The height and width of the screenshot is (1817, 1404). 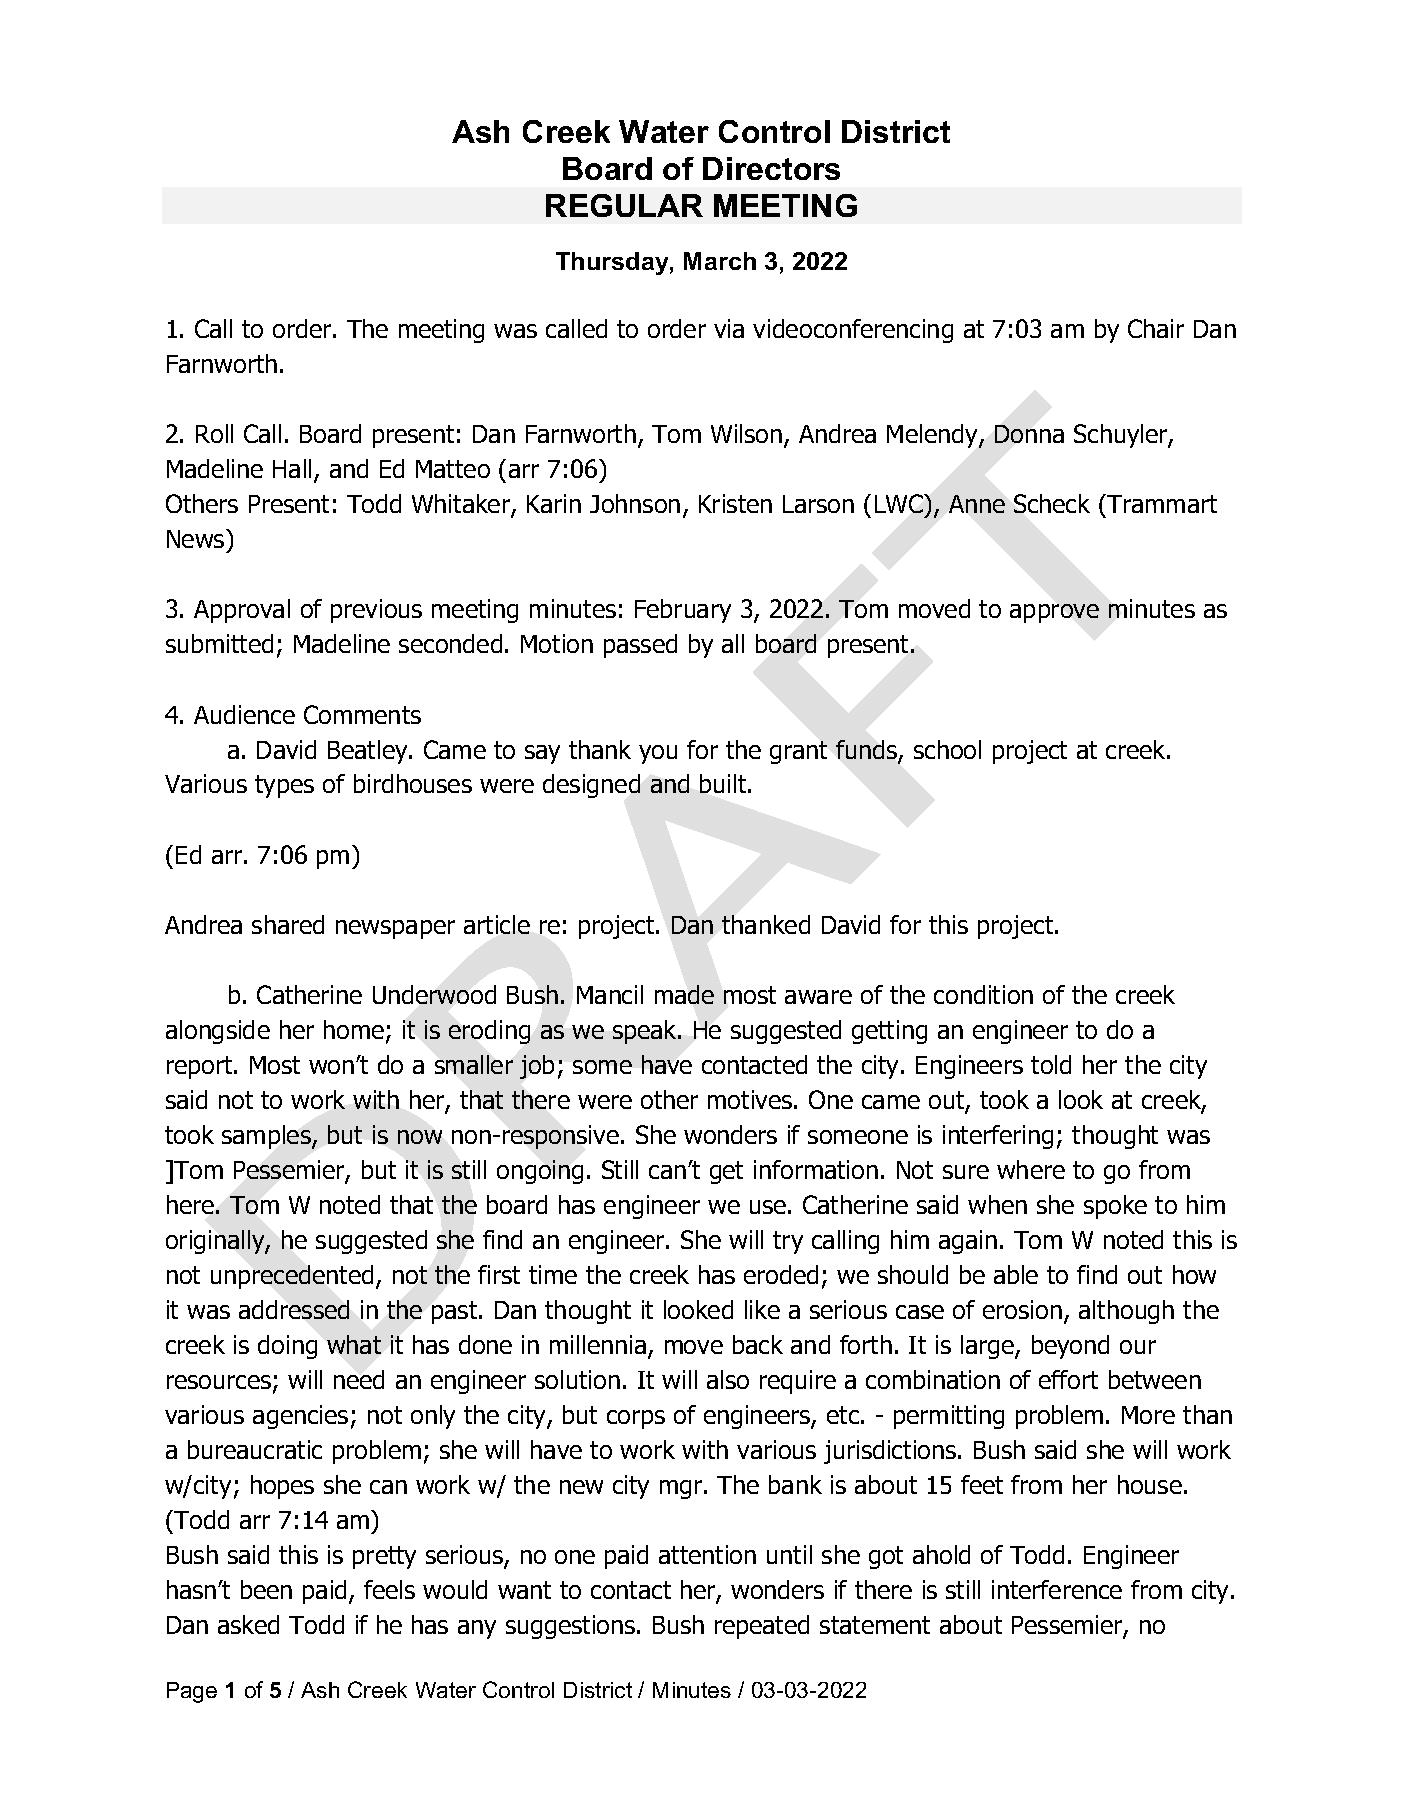 What do you see at coordinates (248, 1624) in the screenshot?
I see `asked` at bounding box center [248, 1624].
